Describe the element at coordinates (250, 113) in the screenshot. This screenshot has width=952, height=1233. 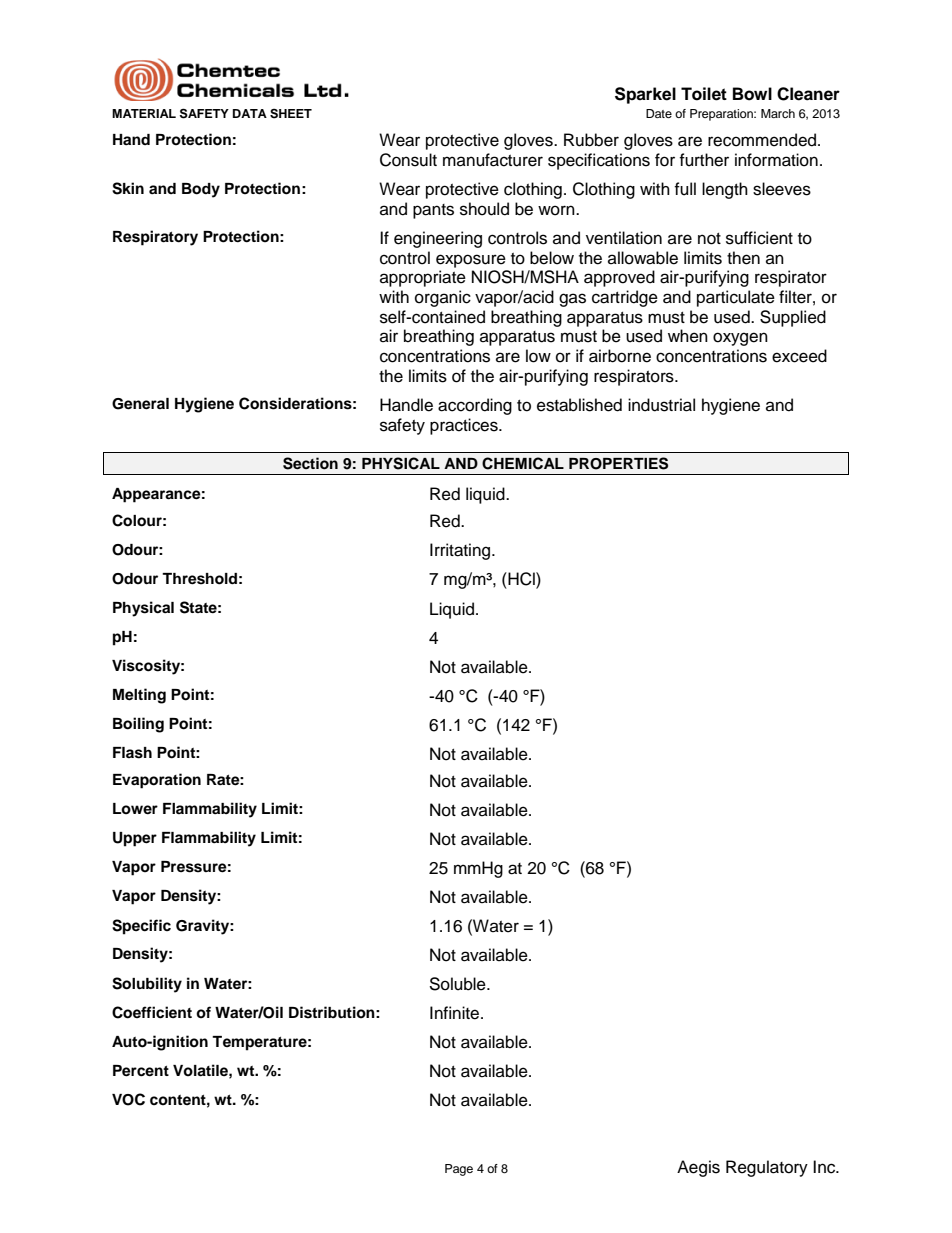
I see `DATA` at that location.
